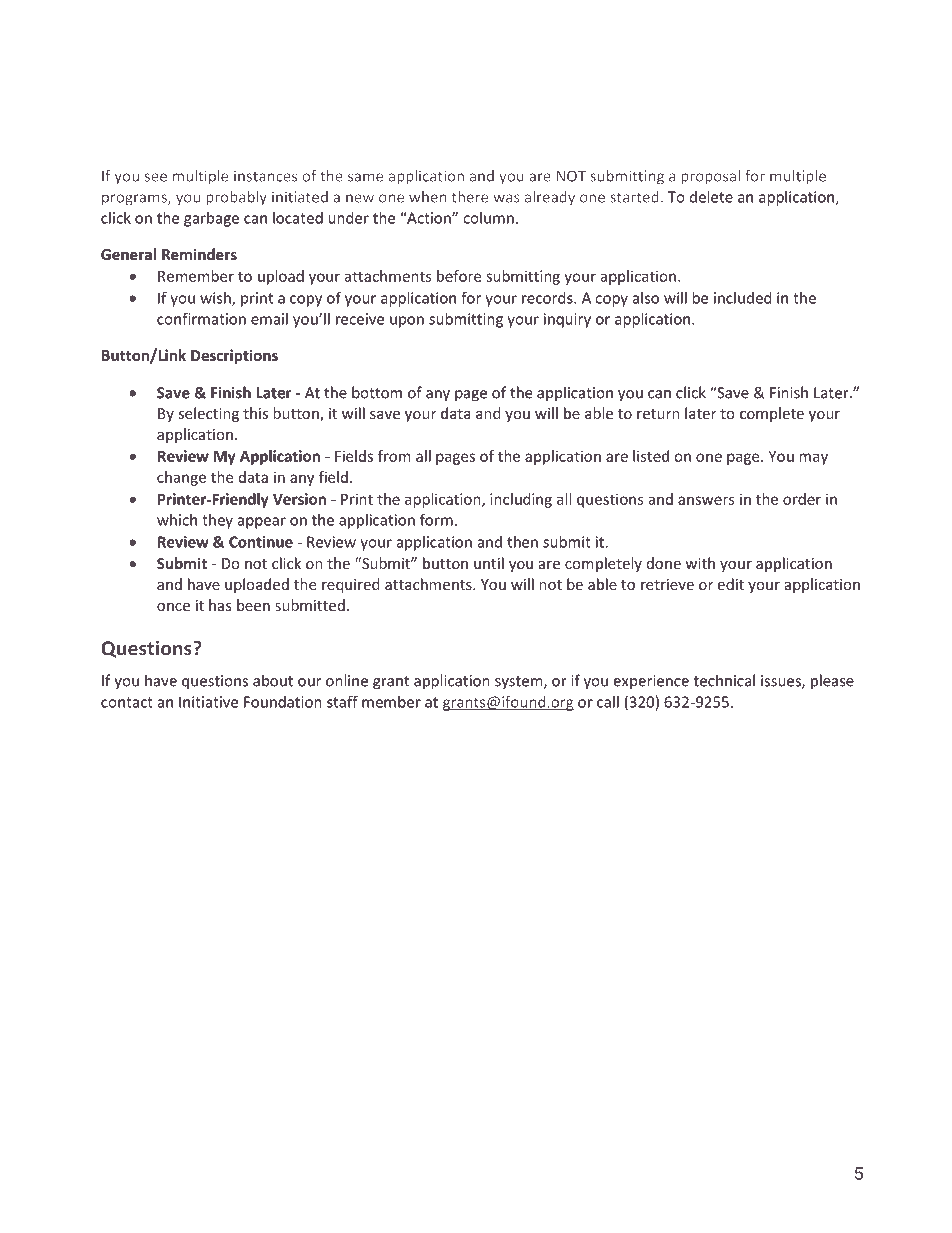 This screenshot has width=952, height=1233. I want to click on from, so click(394, 456).
